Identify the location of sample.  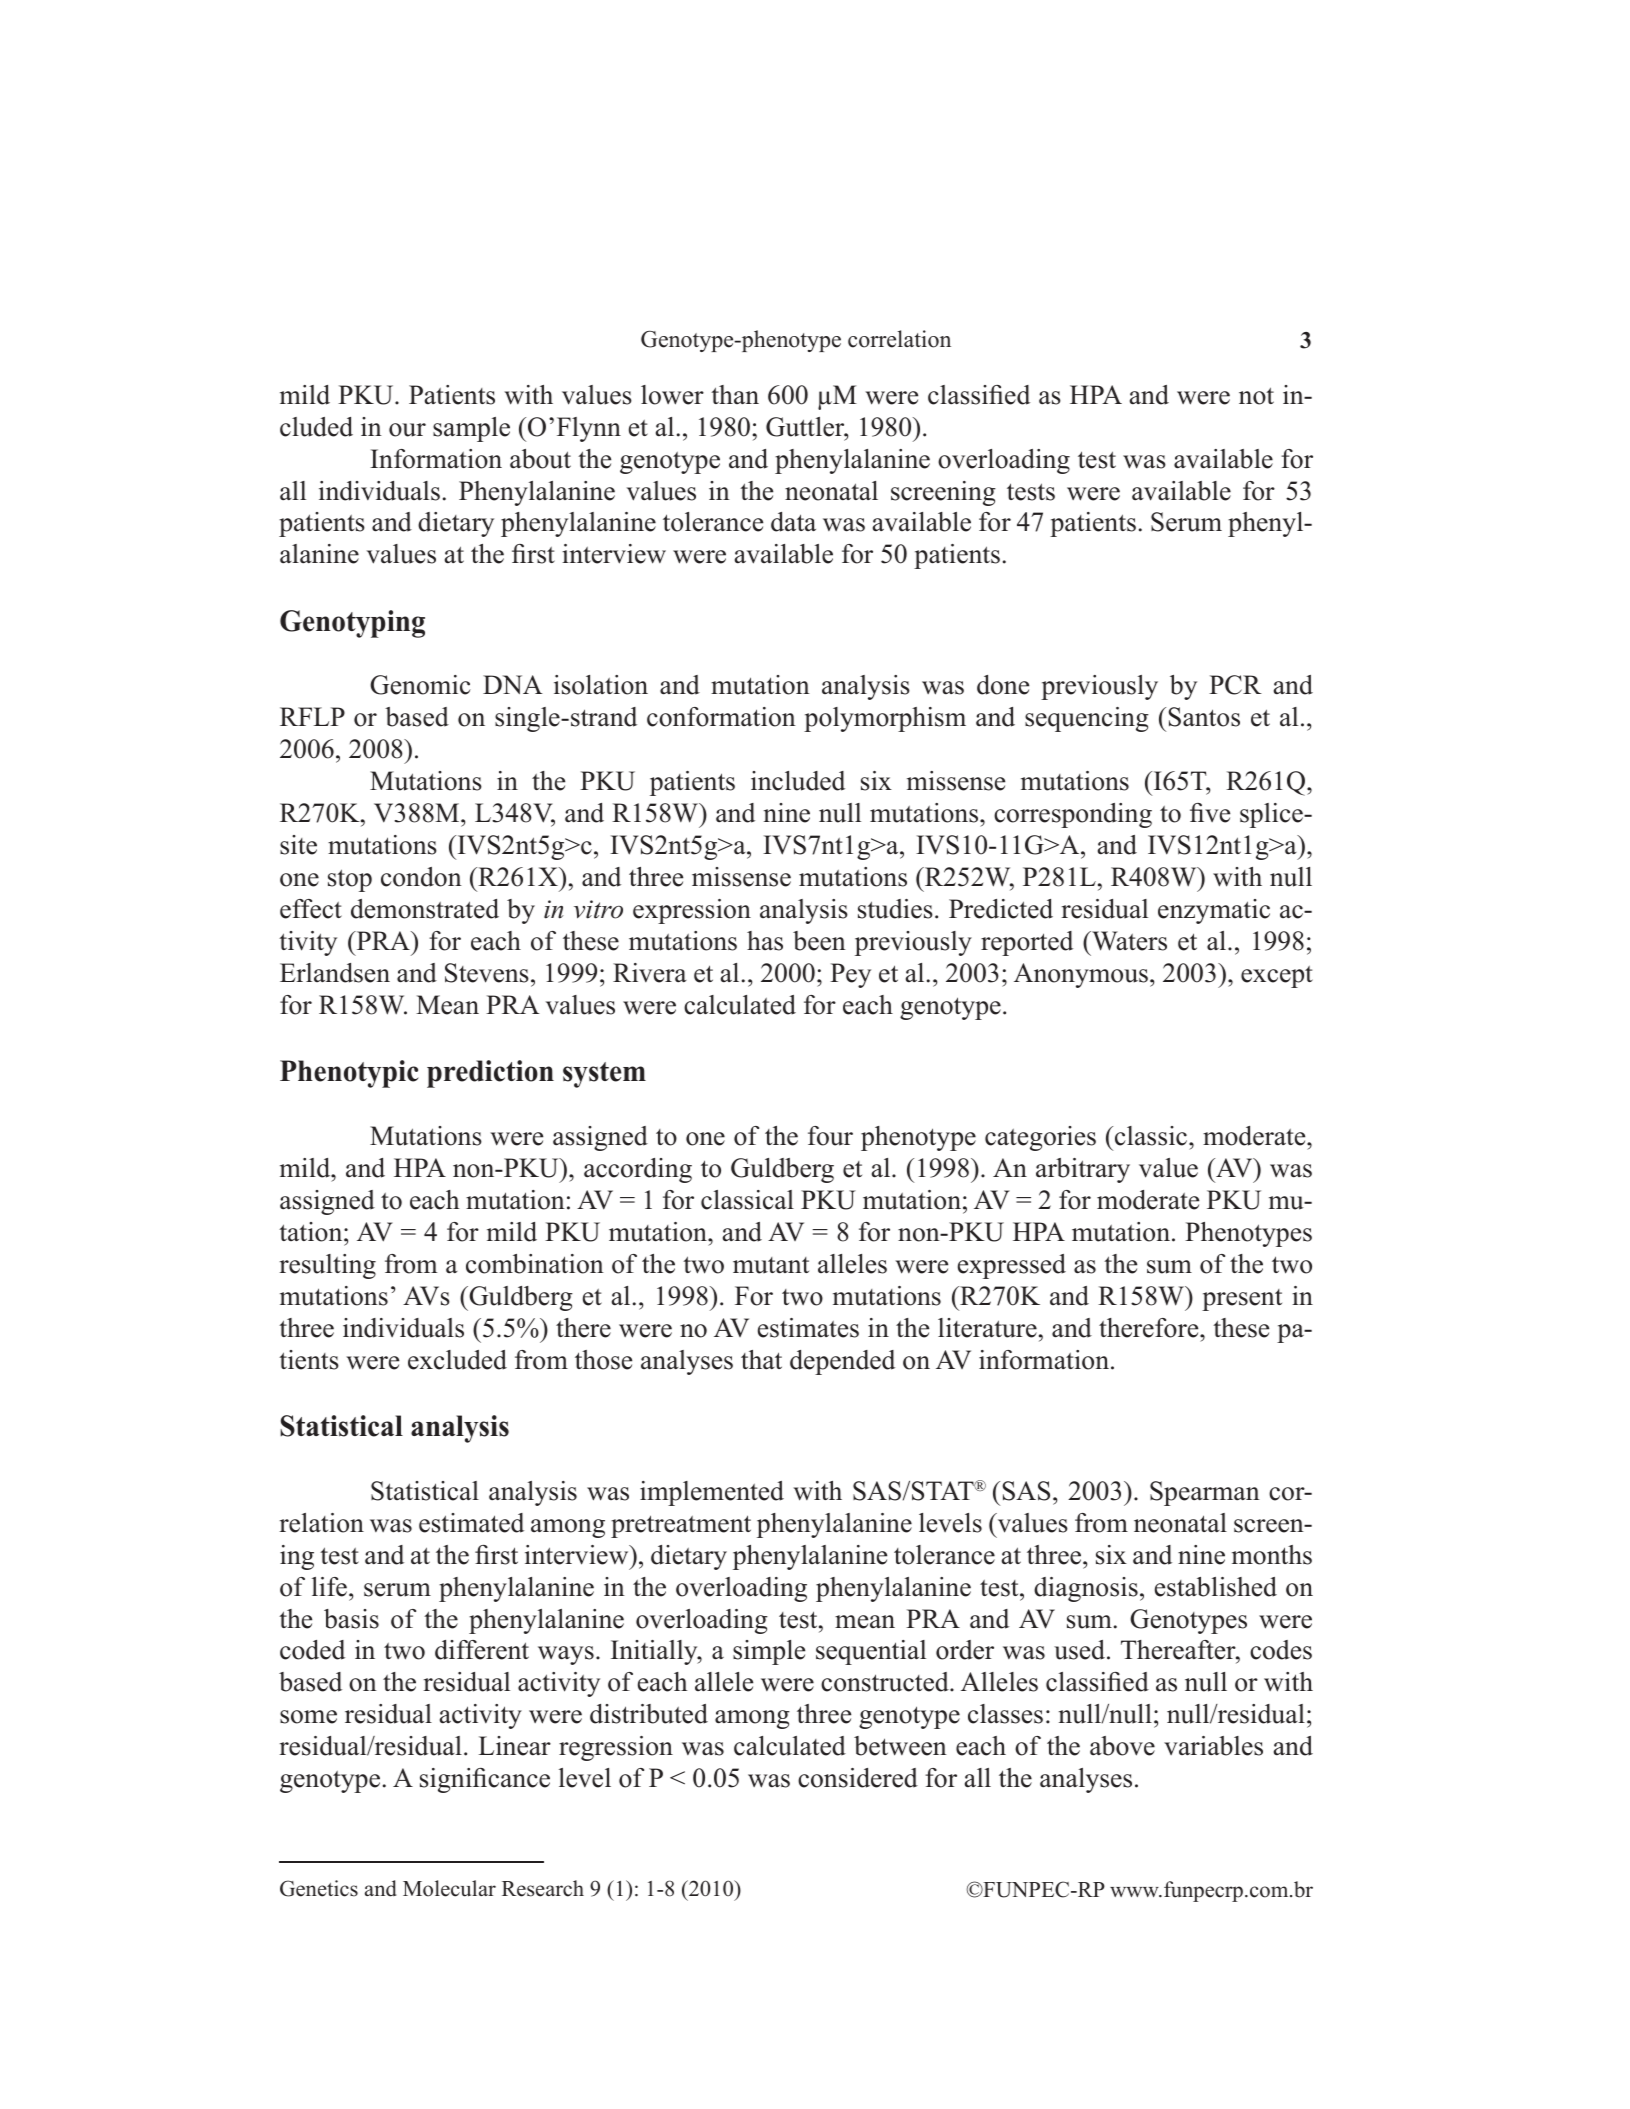
(471, 429).
